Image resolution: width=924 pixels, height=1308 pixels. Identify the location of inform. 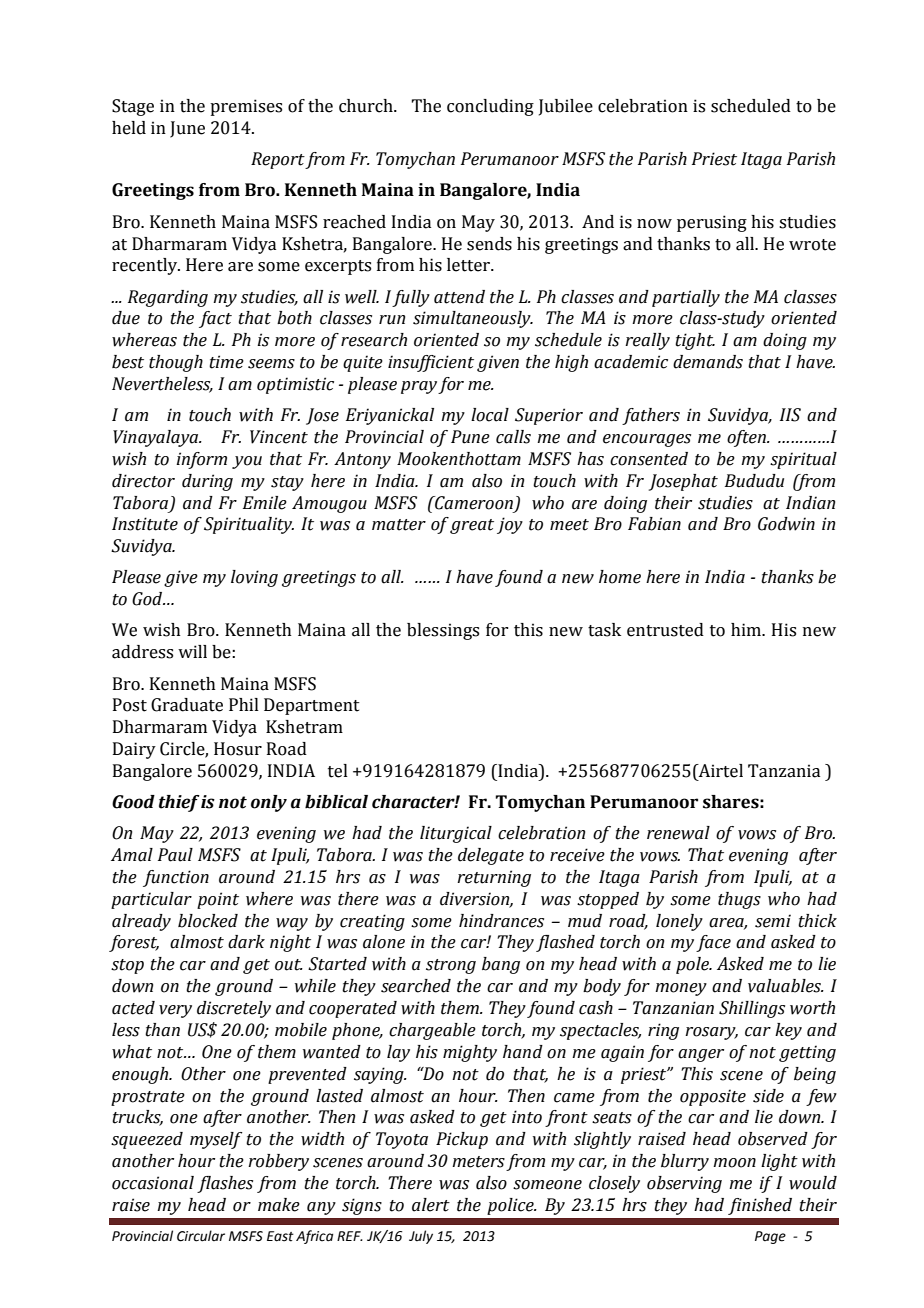
(201, 460).
